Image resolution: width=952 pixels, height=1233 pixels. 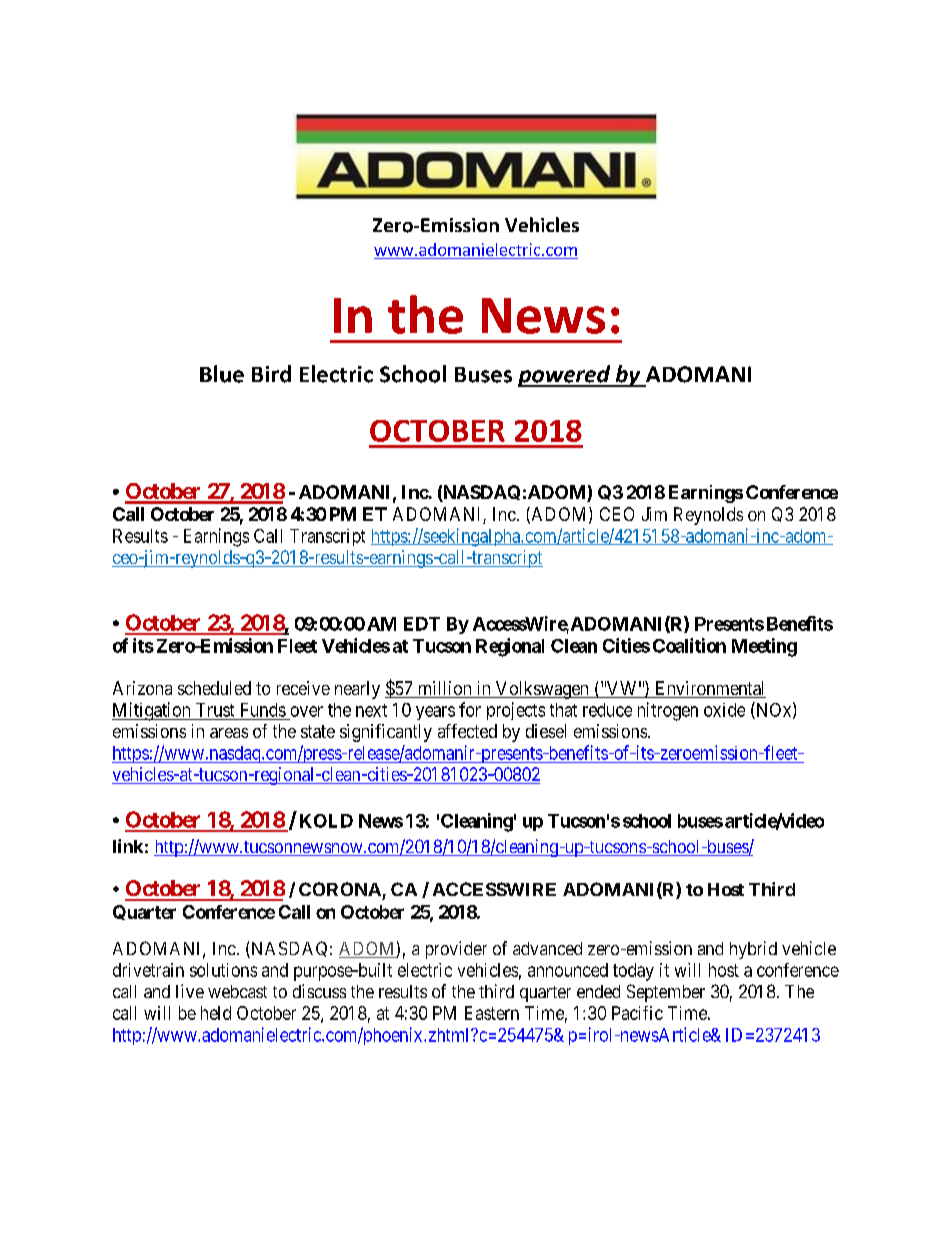 I want to click on webcast, so click(x=237, y=991).
